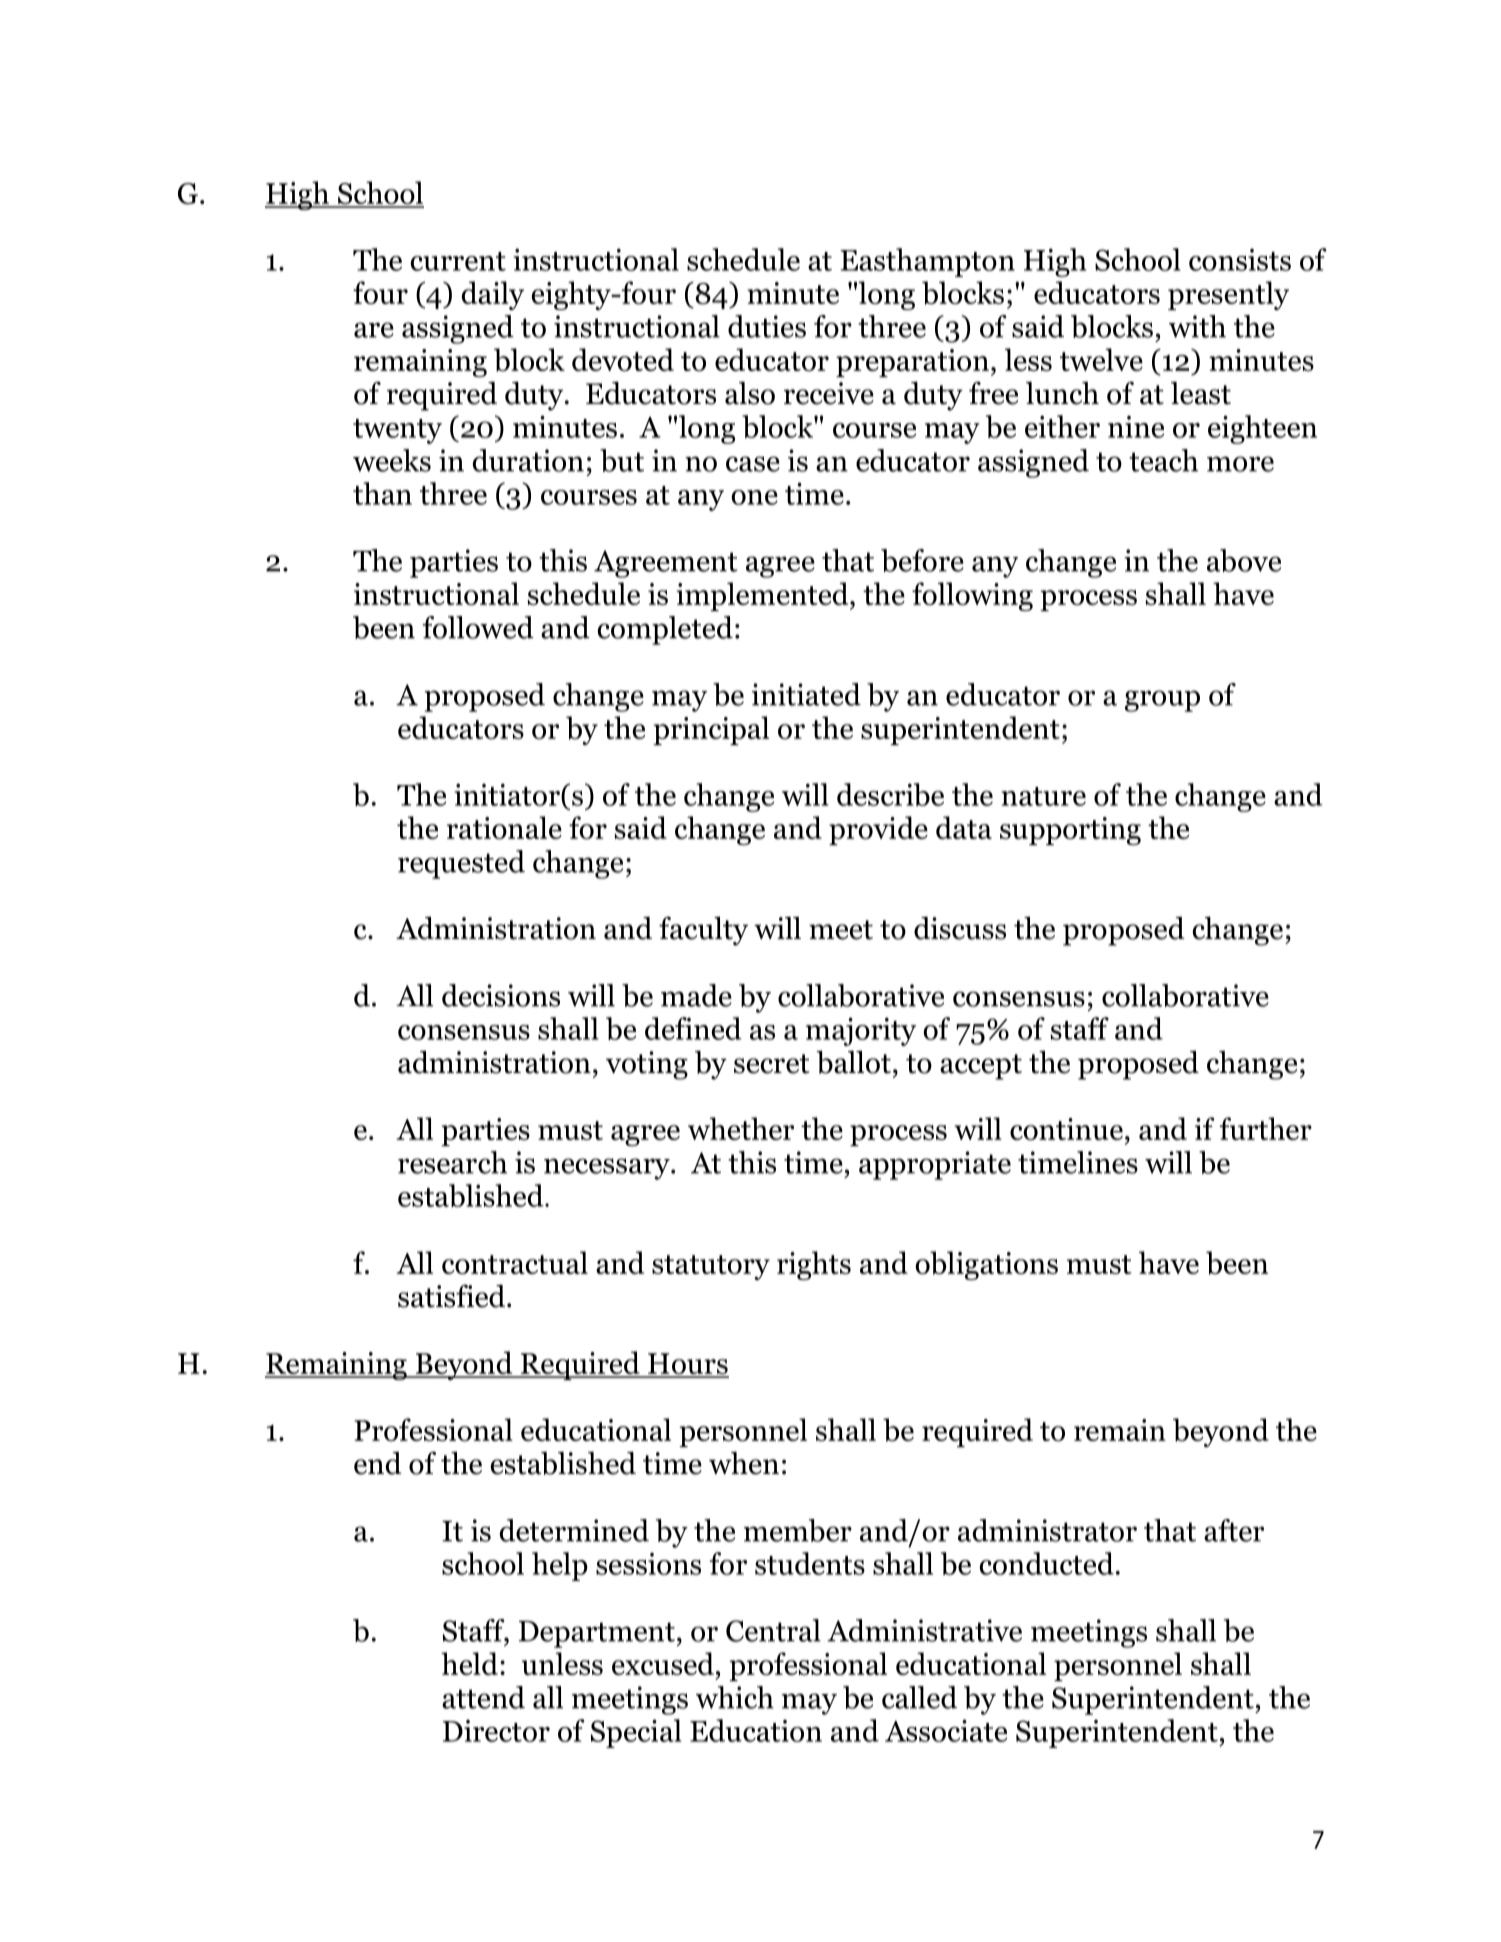 The image size is (1501, 1942). I want to click on with, so click(1197, 326).
